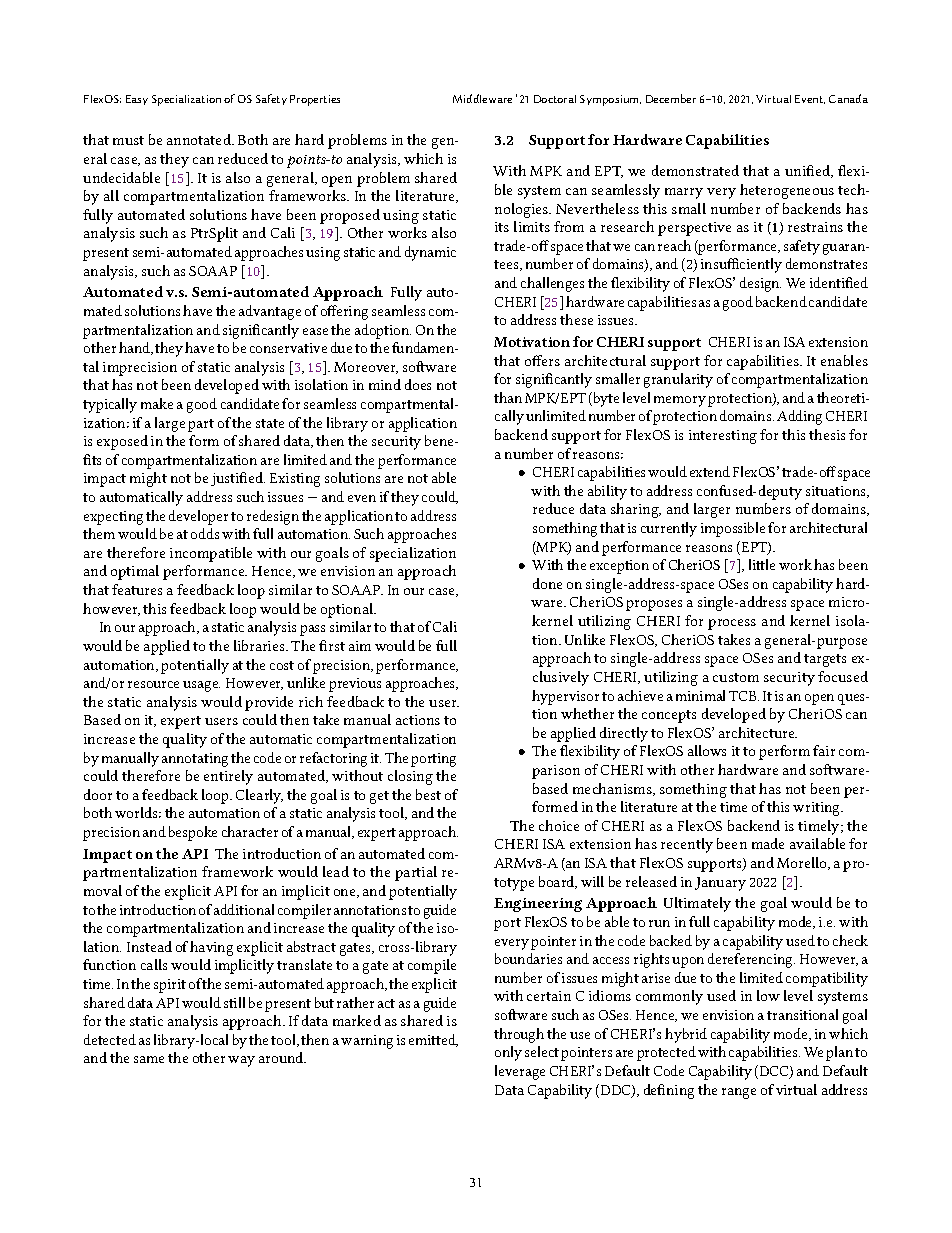 This screenshot has height=1233, width=952. I want to click on same, so click(149, 1059).
